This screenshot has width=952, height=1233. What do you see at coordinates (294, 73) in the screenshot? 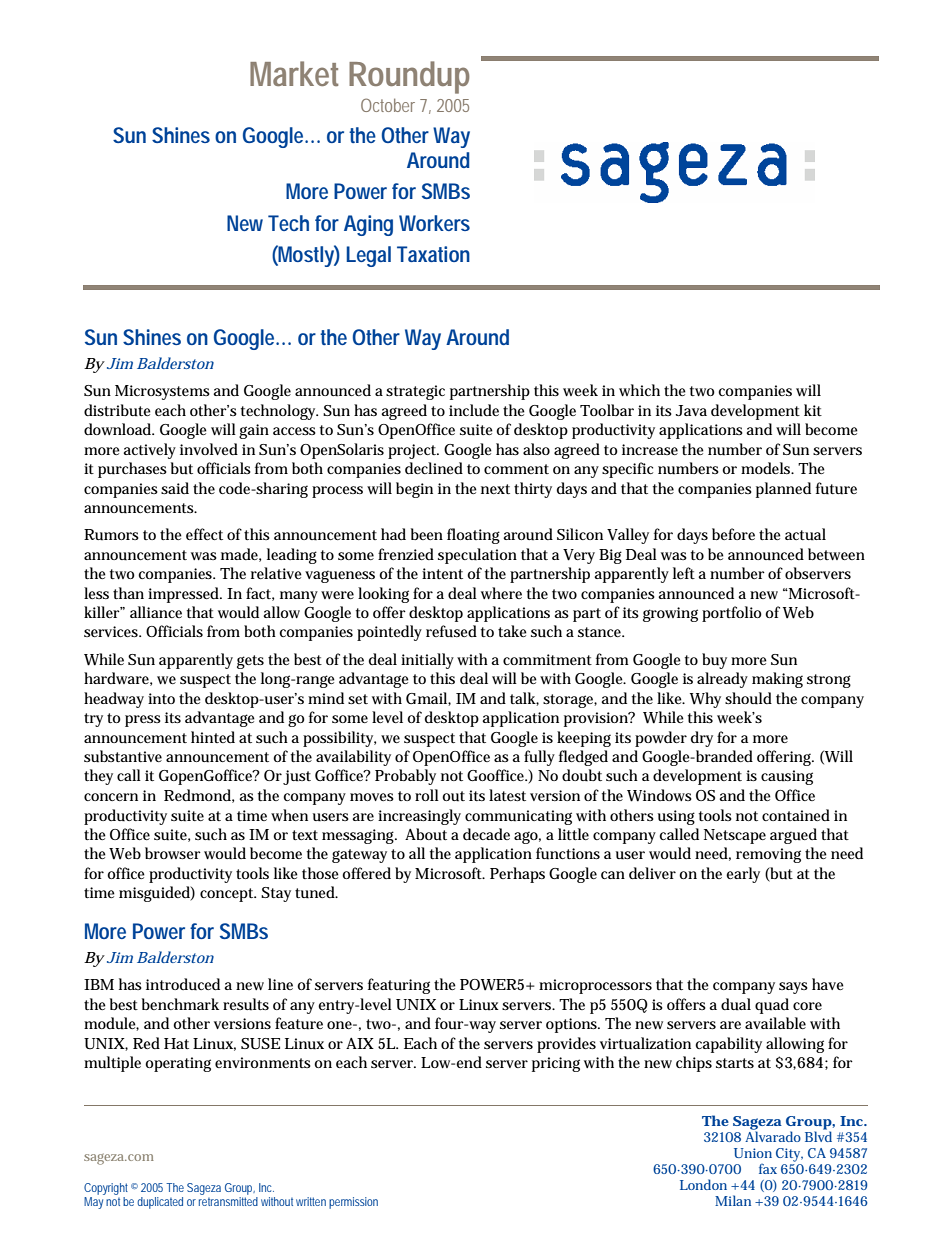
I see `Market` at bounding box center [294, 73].
